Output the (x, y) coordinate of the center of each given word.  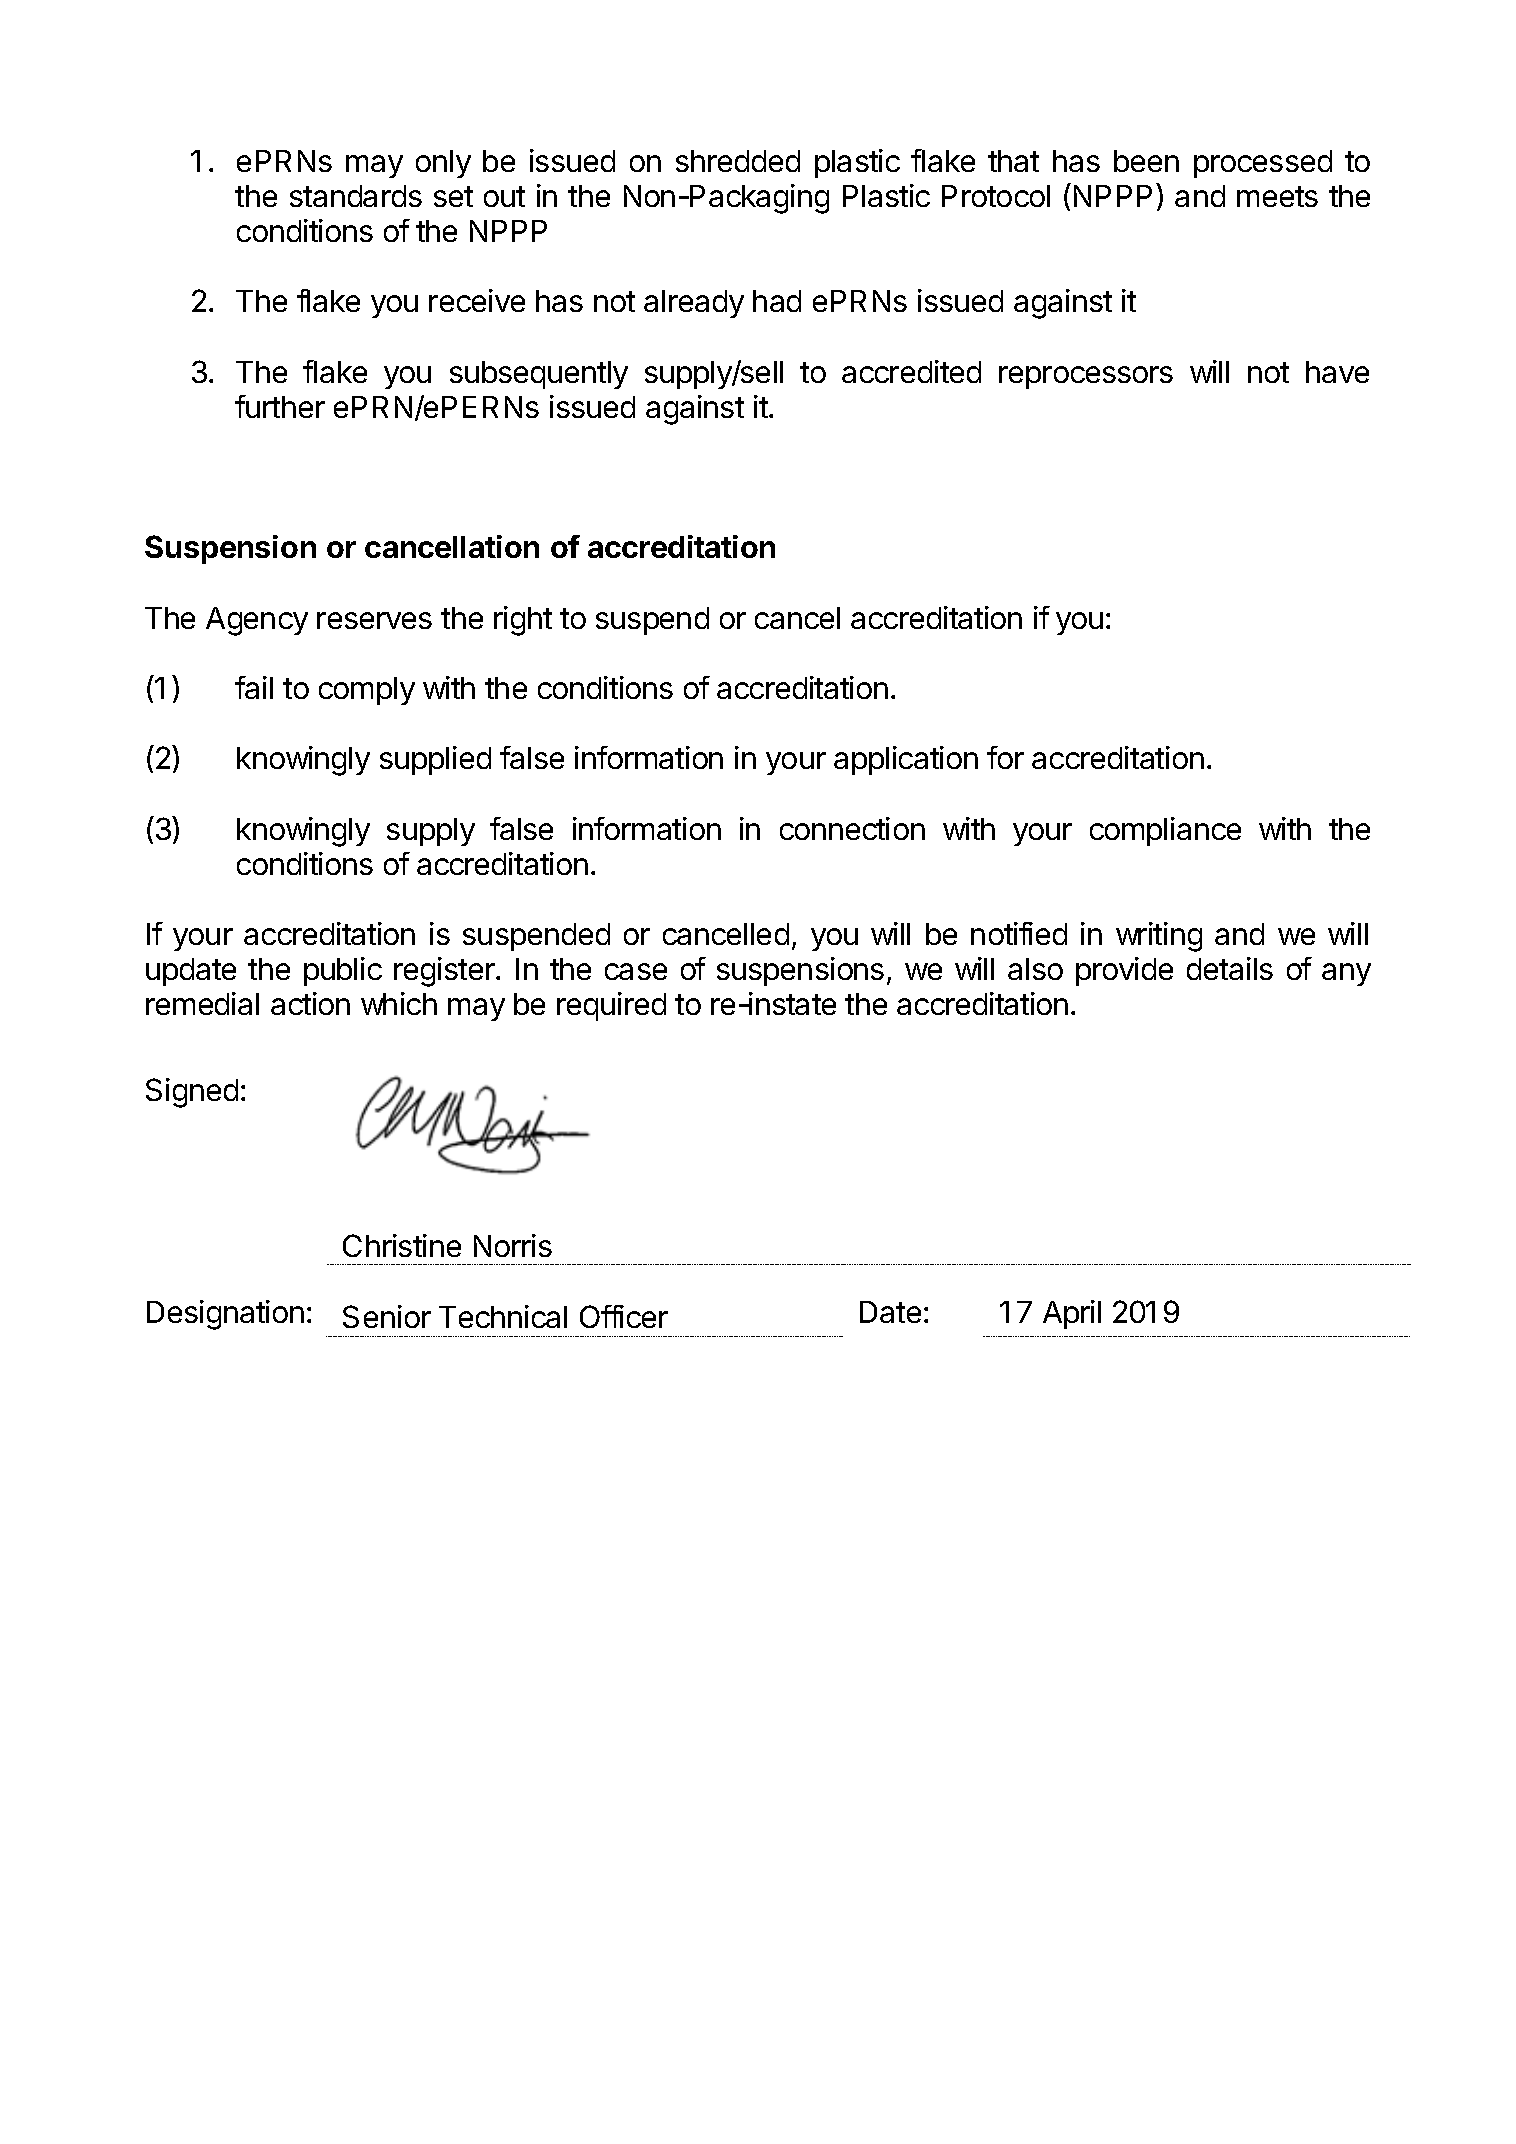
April (1072, 1314)
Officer (624, 1316)
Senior (387, 1316)
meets (1277, 196)
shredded (738, 161)
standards (356, 196)
